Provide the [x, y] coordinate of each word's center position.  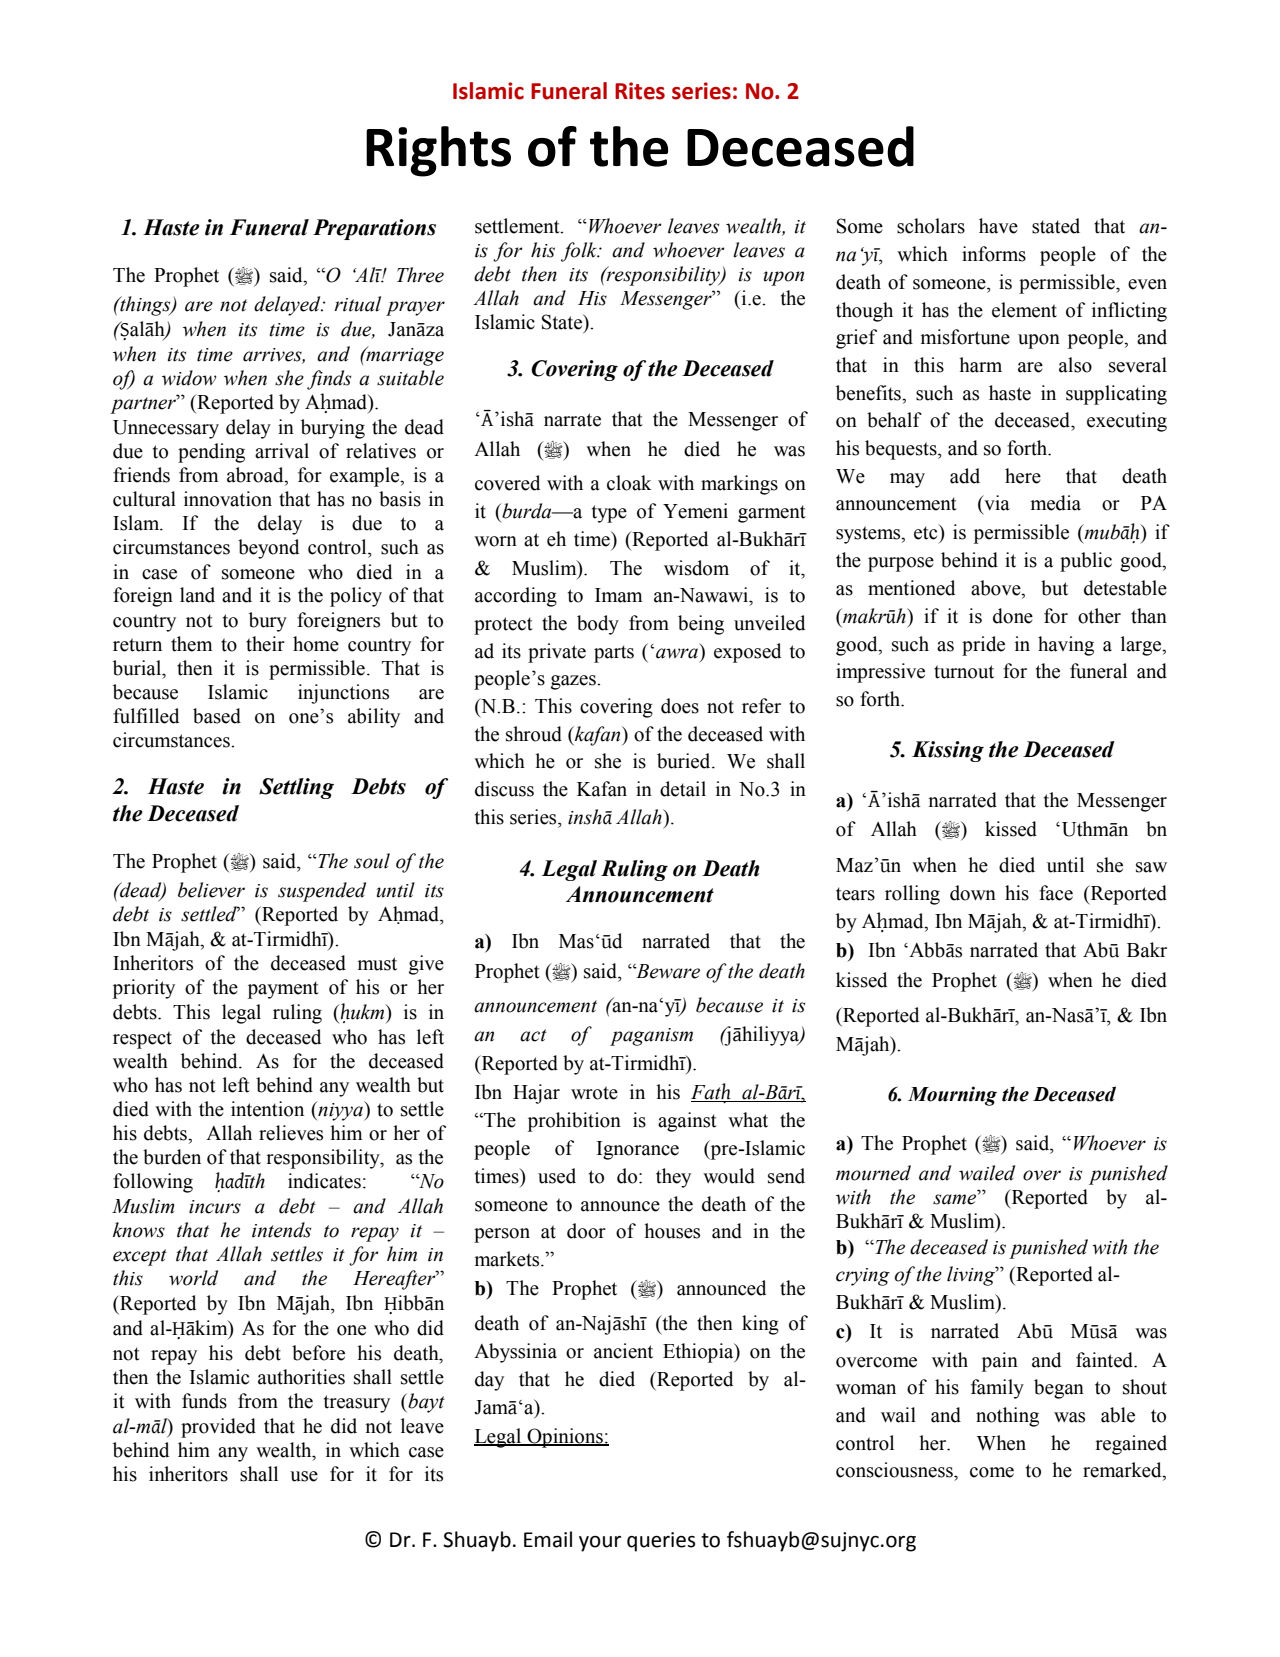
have [998, 226]
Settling [296, 788]
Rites [640, 91]
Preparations [374, 229]
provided [218, 1428]
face [1056, 893]
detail [683, 789]
